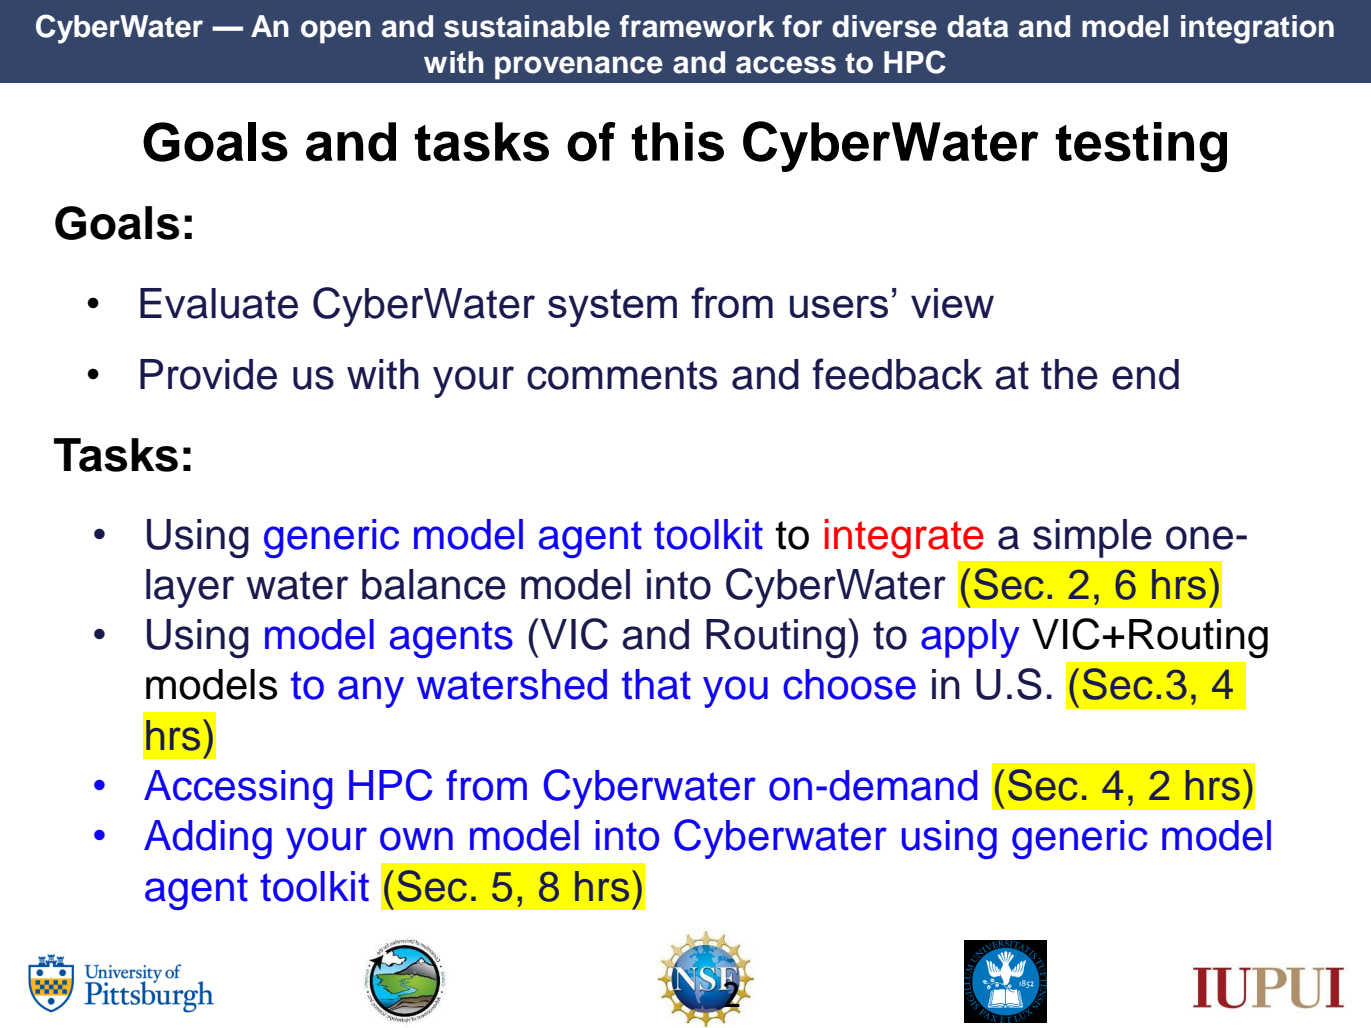 This screenshot has height=1028, width=1371. Describe the element at coordinates (622, 375) in the screenshot. I see `comments` at that location.
